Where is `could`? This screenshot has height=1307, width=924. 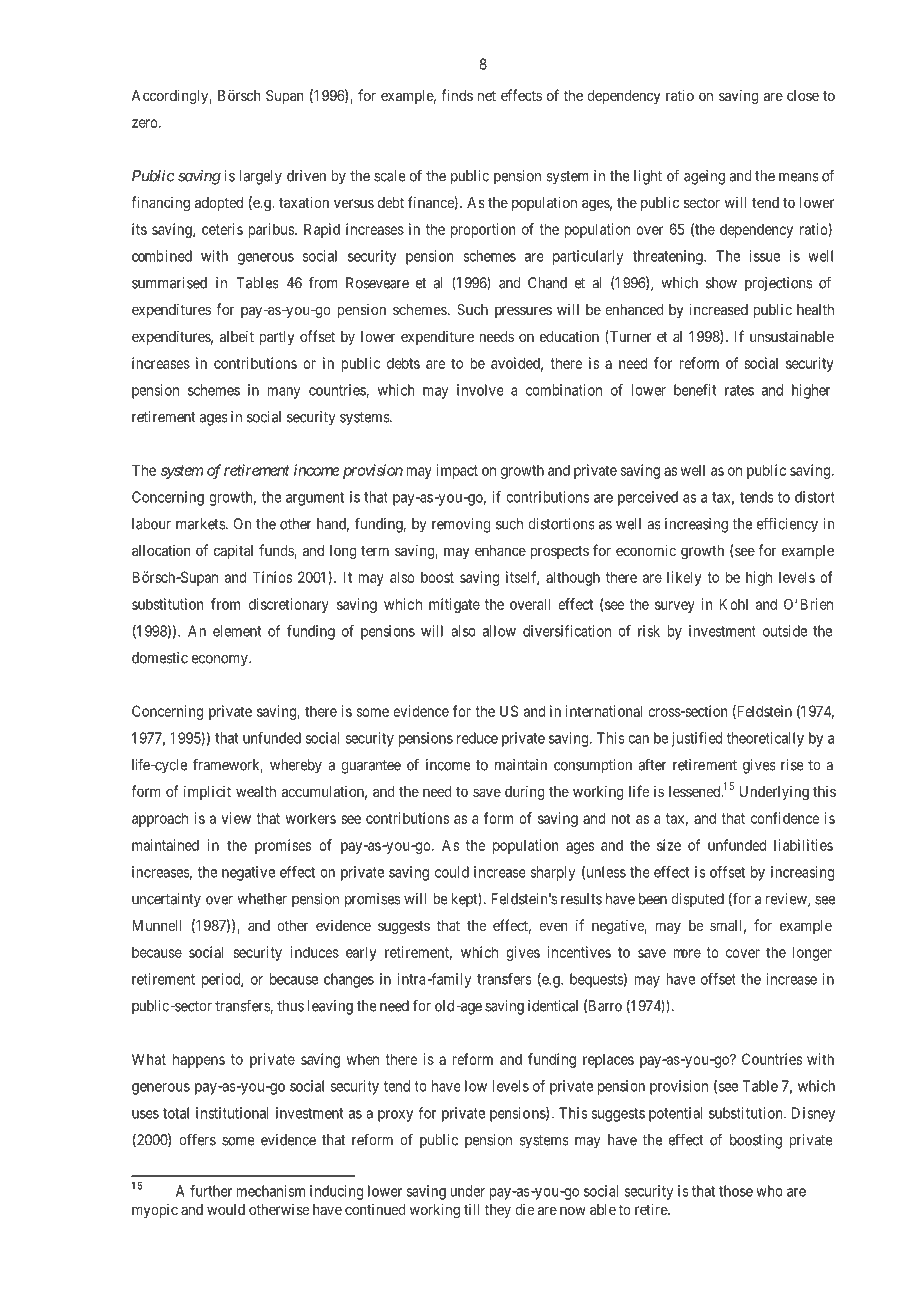 could is located at coordinates (452, 872).
